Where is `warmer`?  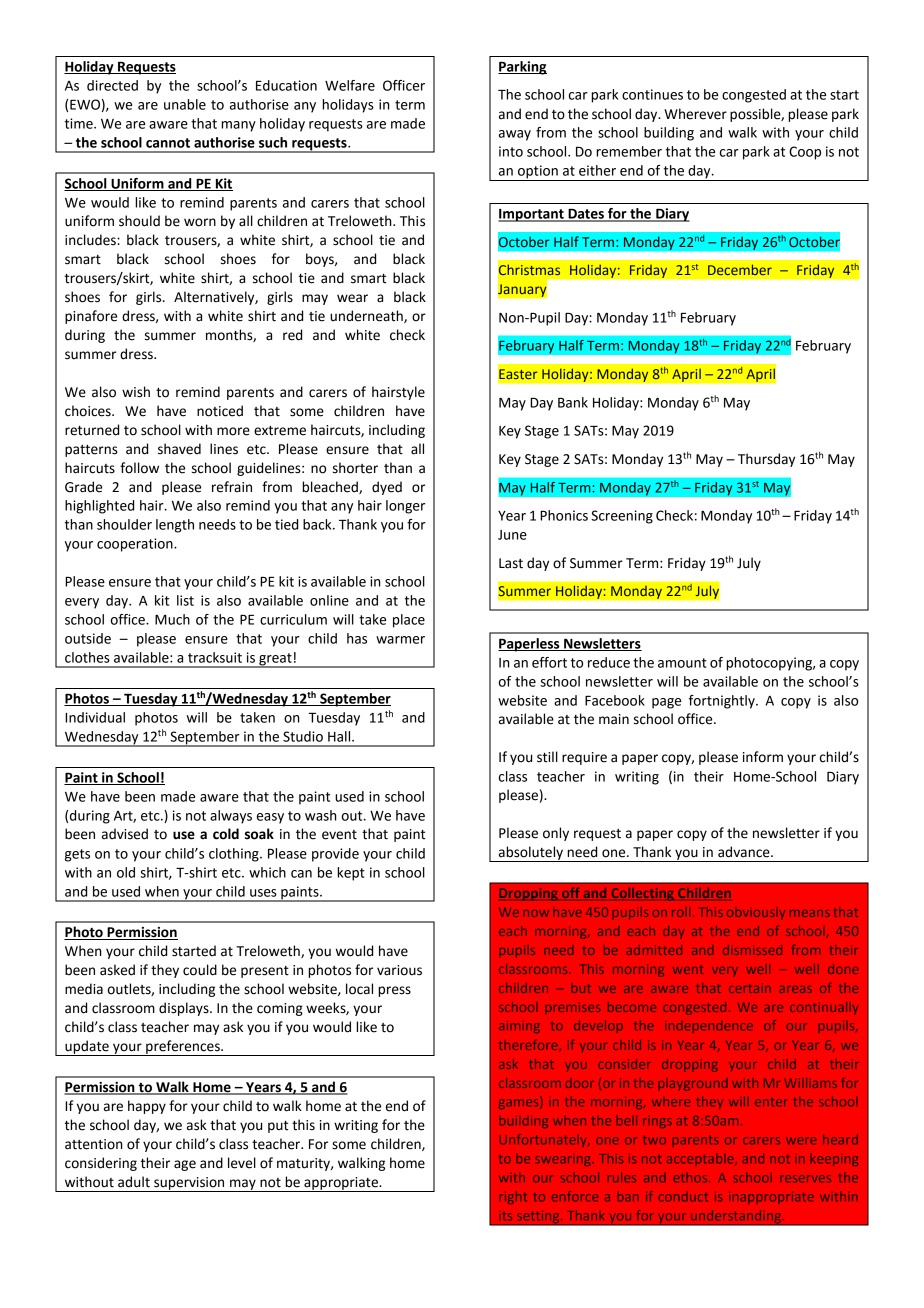 warmer is located at coordinates (400, 640).
